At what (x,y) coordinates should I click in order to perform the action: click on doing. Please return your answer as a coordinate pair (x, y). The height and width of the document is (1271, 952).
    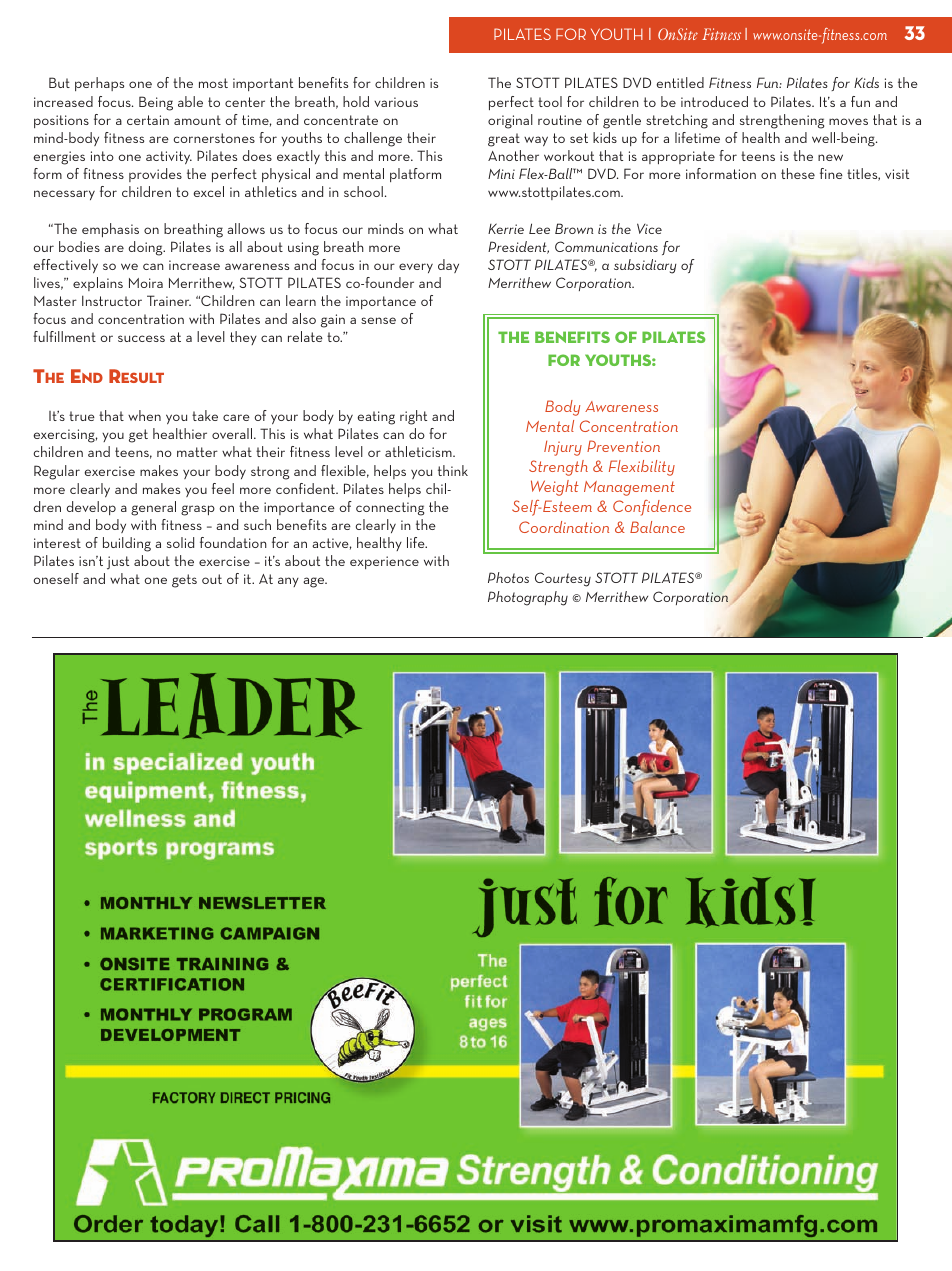
    Looking at the image, I should click on (147, 248).
